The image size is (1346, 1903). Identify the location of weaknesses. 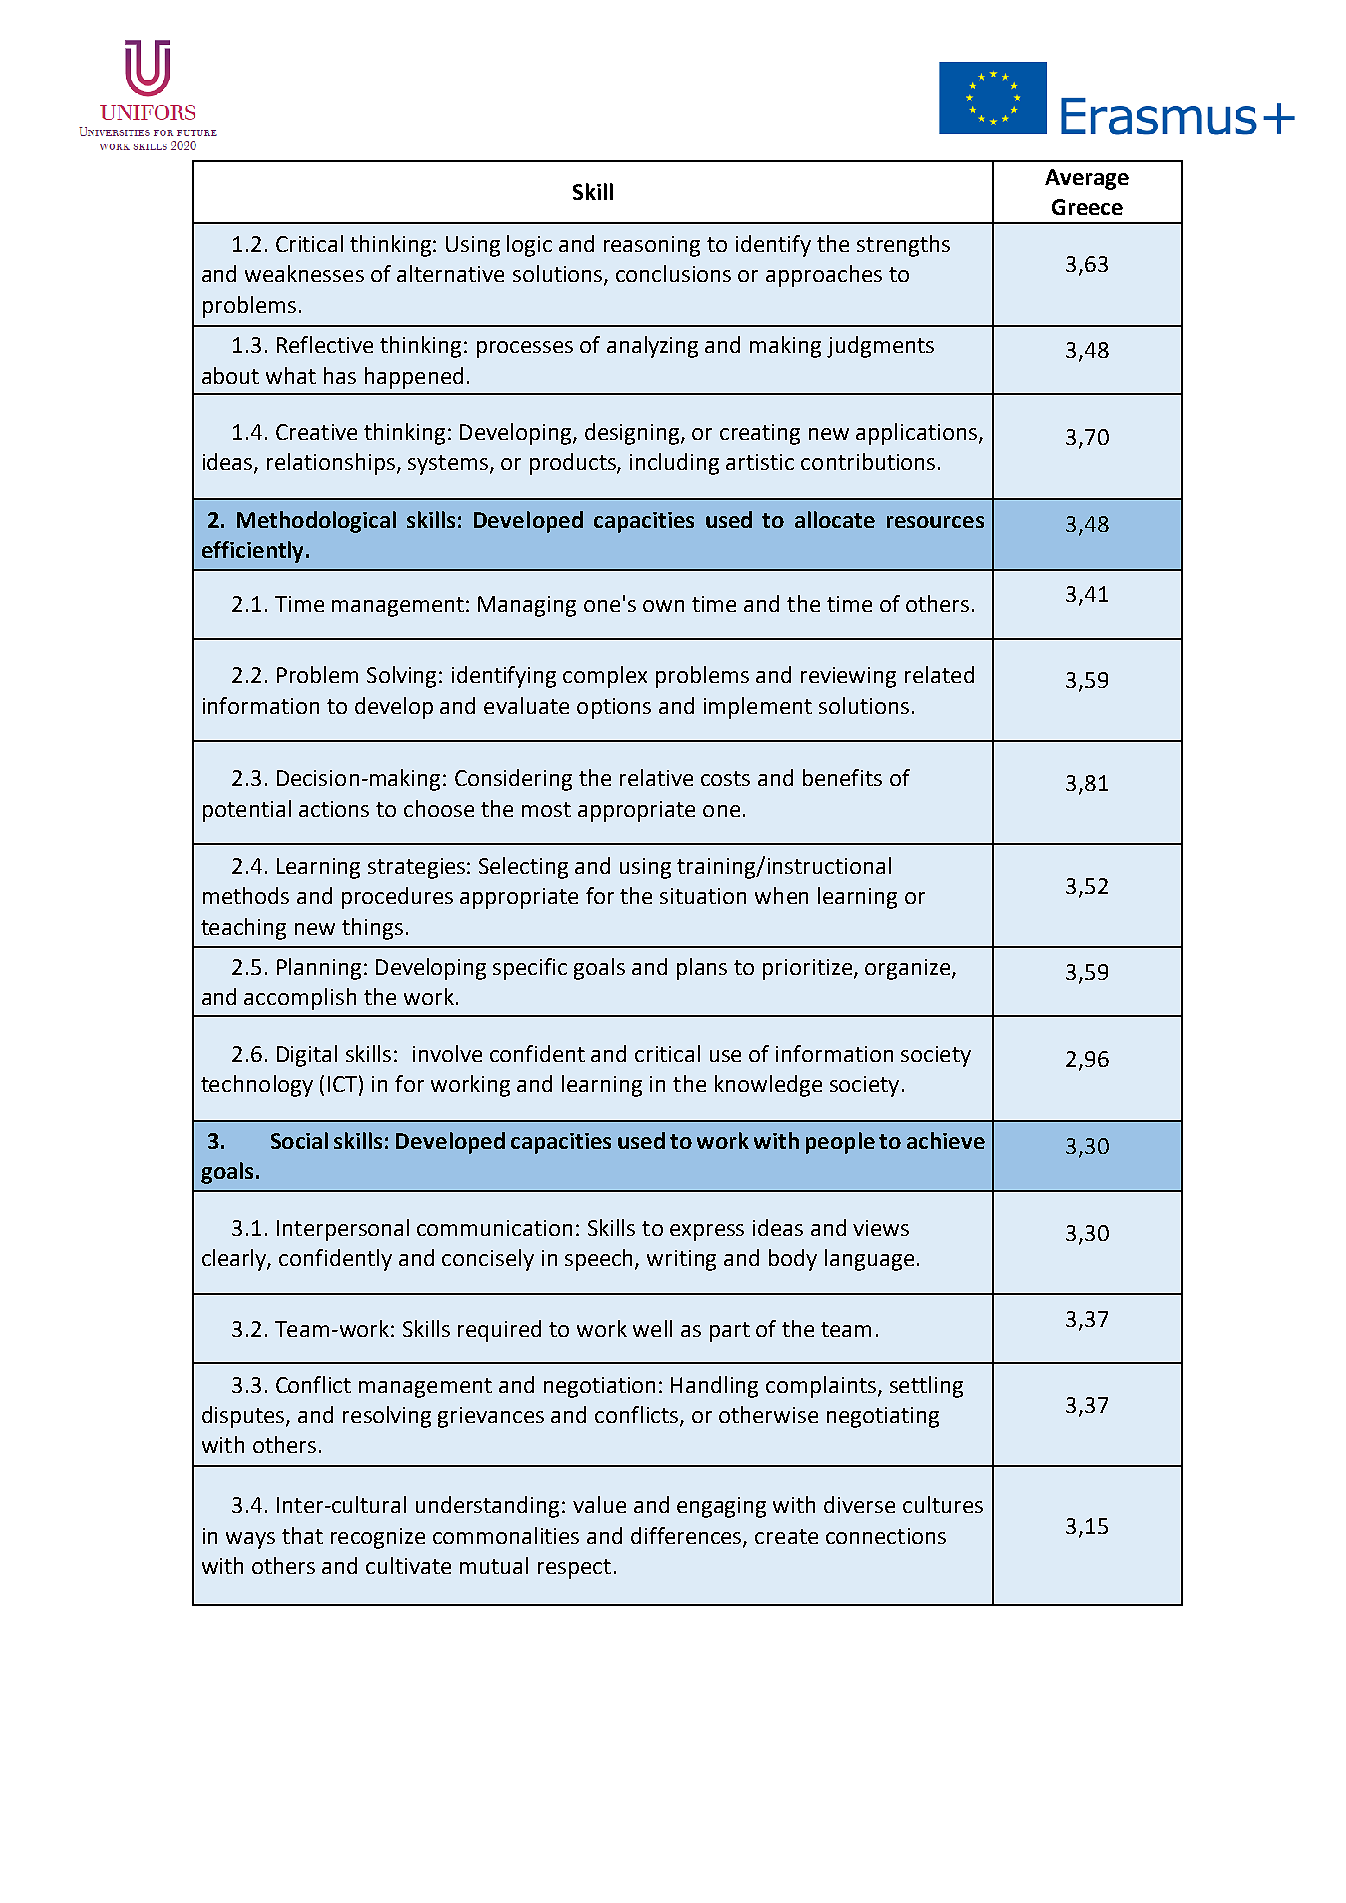
(304, 273).
